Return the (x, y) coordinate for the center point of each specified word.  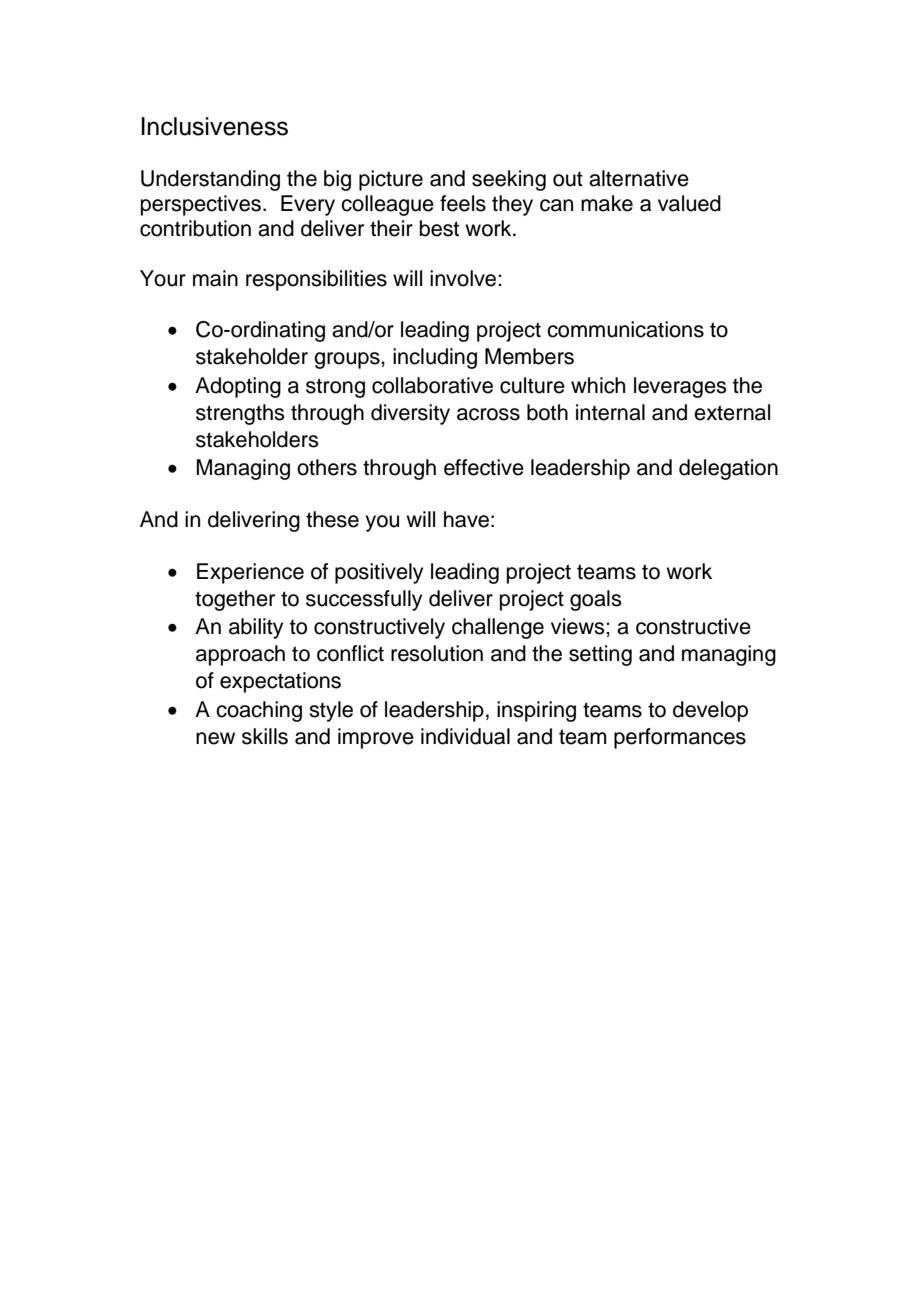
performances (680, 738)
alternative (639, 178)
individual (465, 736)
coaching (259, 711)
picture (391, 180)
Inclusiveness (214, 126)
